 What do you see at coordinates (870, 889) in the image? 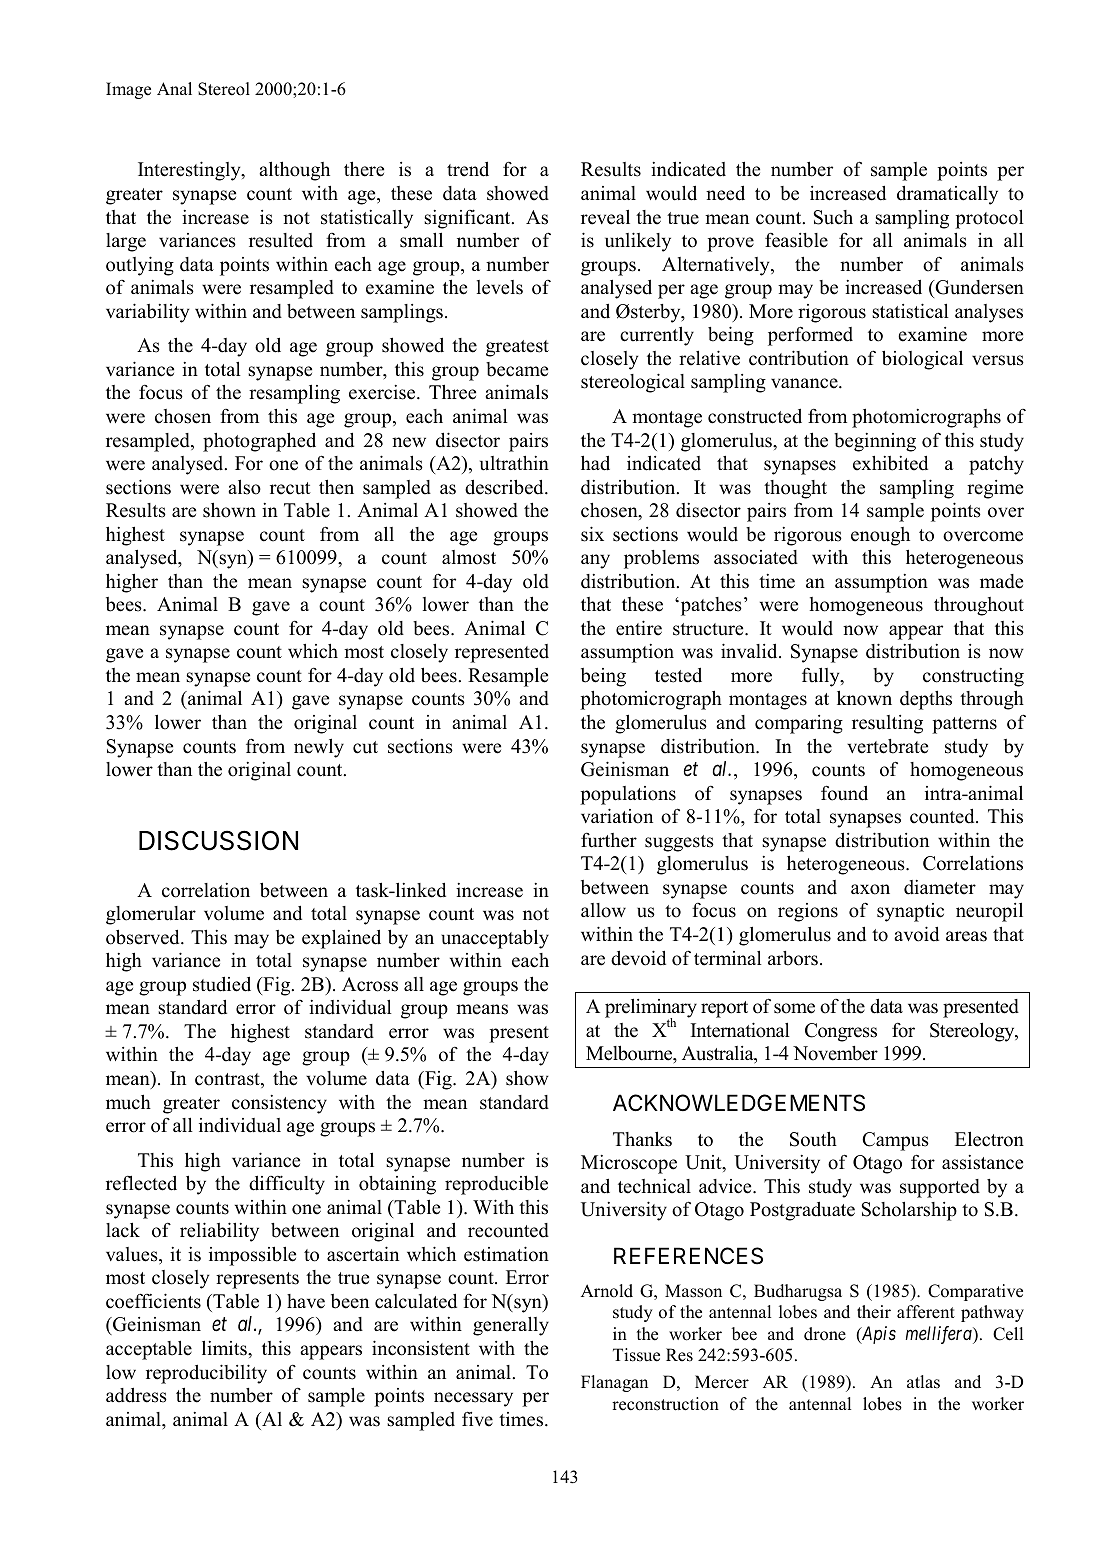
I see `axon` at bounding box center [870, 889].
